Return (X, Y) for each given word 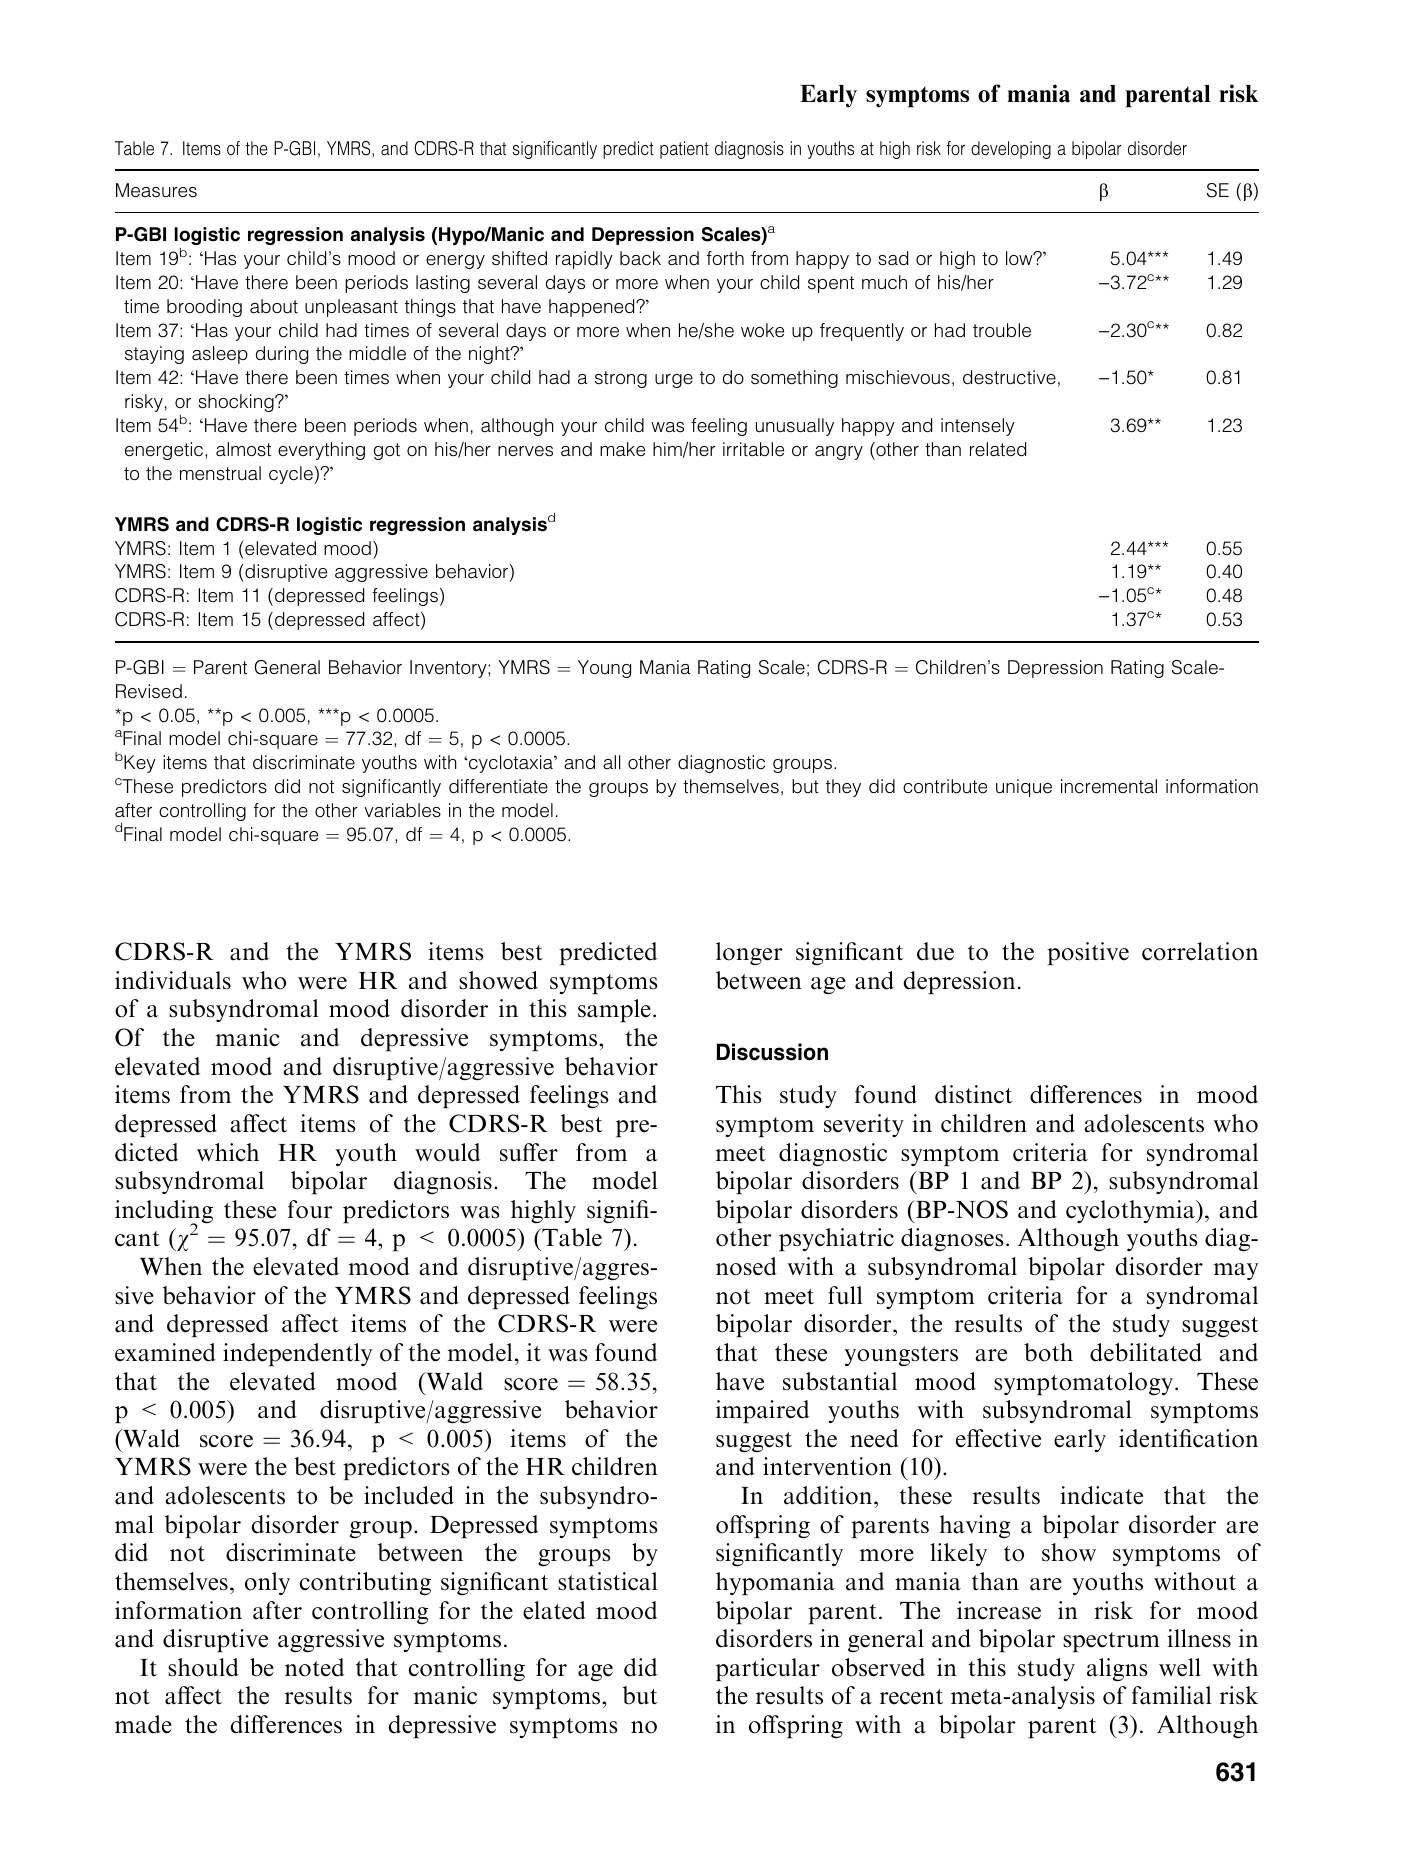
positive (1088, 953)
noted (314, 1667)
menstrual (220, 473)
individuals (173, 980)
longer (749, 953)
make (622, 449)
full (845, 1295)
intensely (978, 427)
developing (1011, 150)
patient (684, 150)
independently (297, 1354)
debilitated (1146, 1352)
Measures (156, 190)
